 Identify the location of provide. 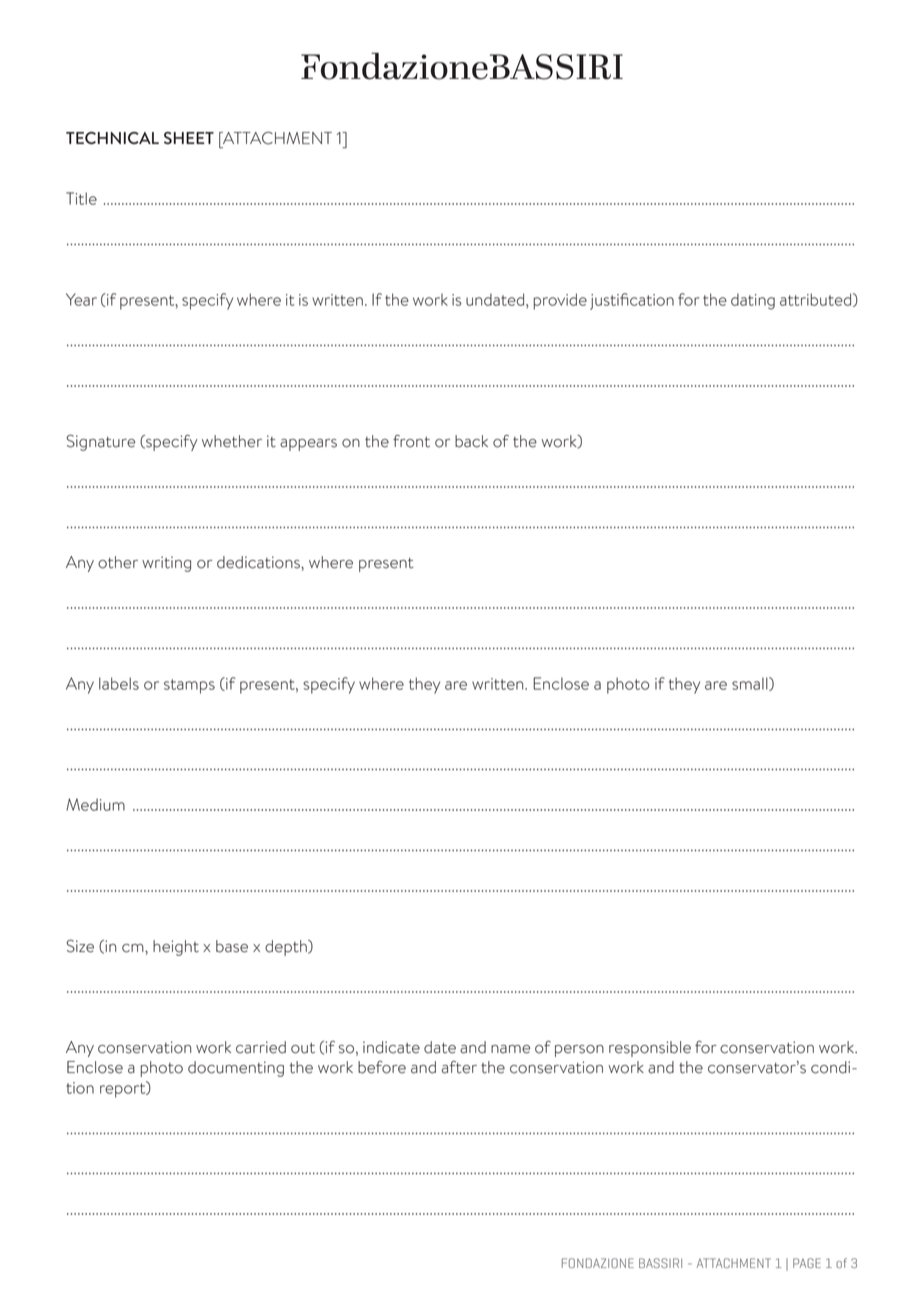
(560, 301).
